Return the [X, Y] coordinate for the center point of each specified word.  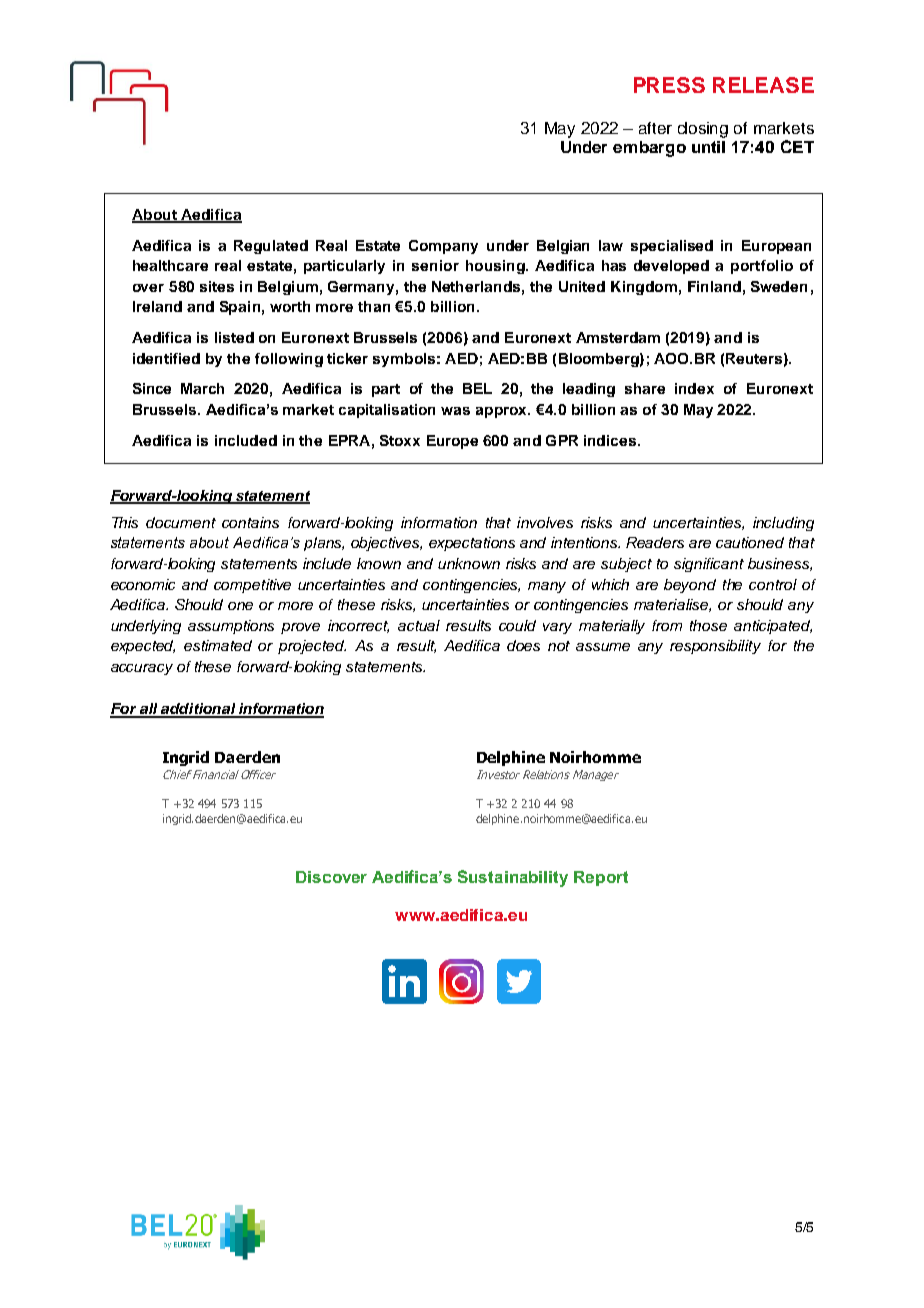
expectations [472, 544]
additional [198, 710]
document [181, 522]
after [655, 128]
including [783, 524]
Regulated [271, 247]
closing [703, 130]
